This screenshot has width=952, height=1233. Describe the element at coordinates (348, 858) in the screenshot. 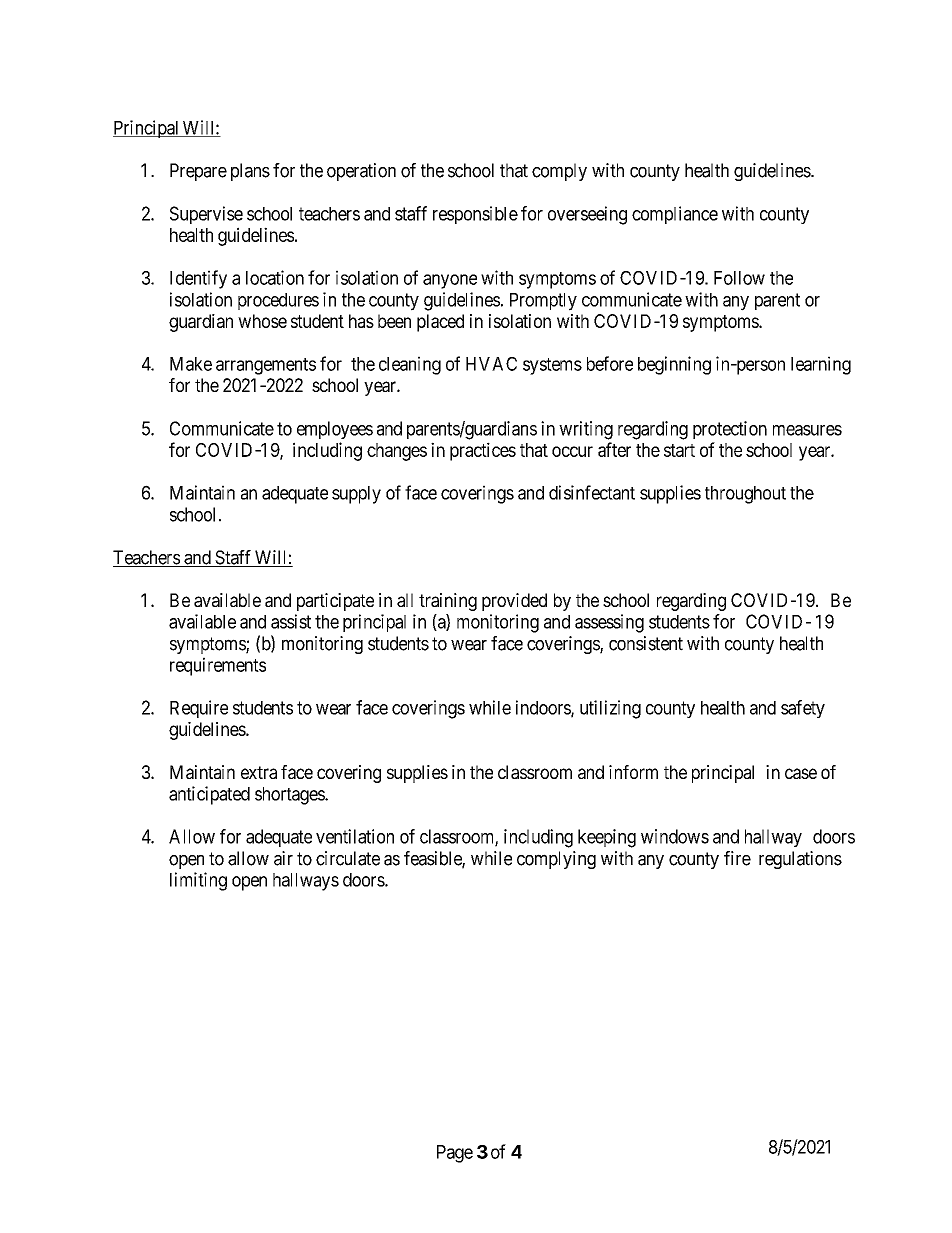

I see `circulate` at that location.
